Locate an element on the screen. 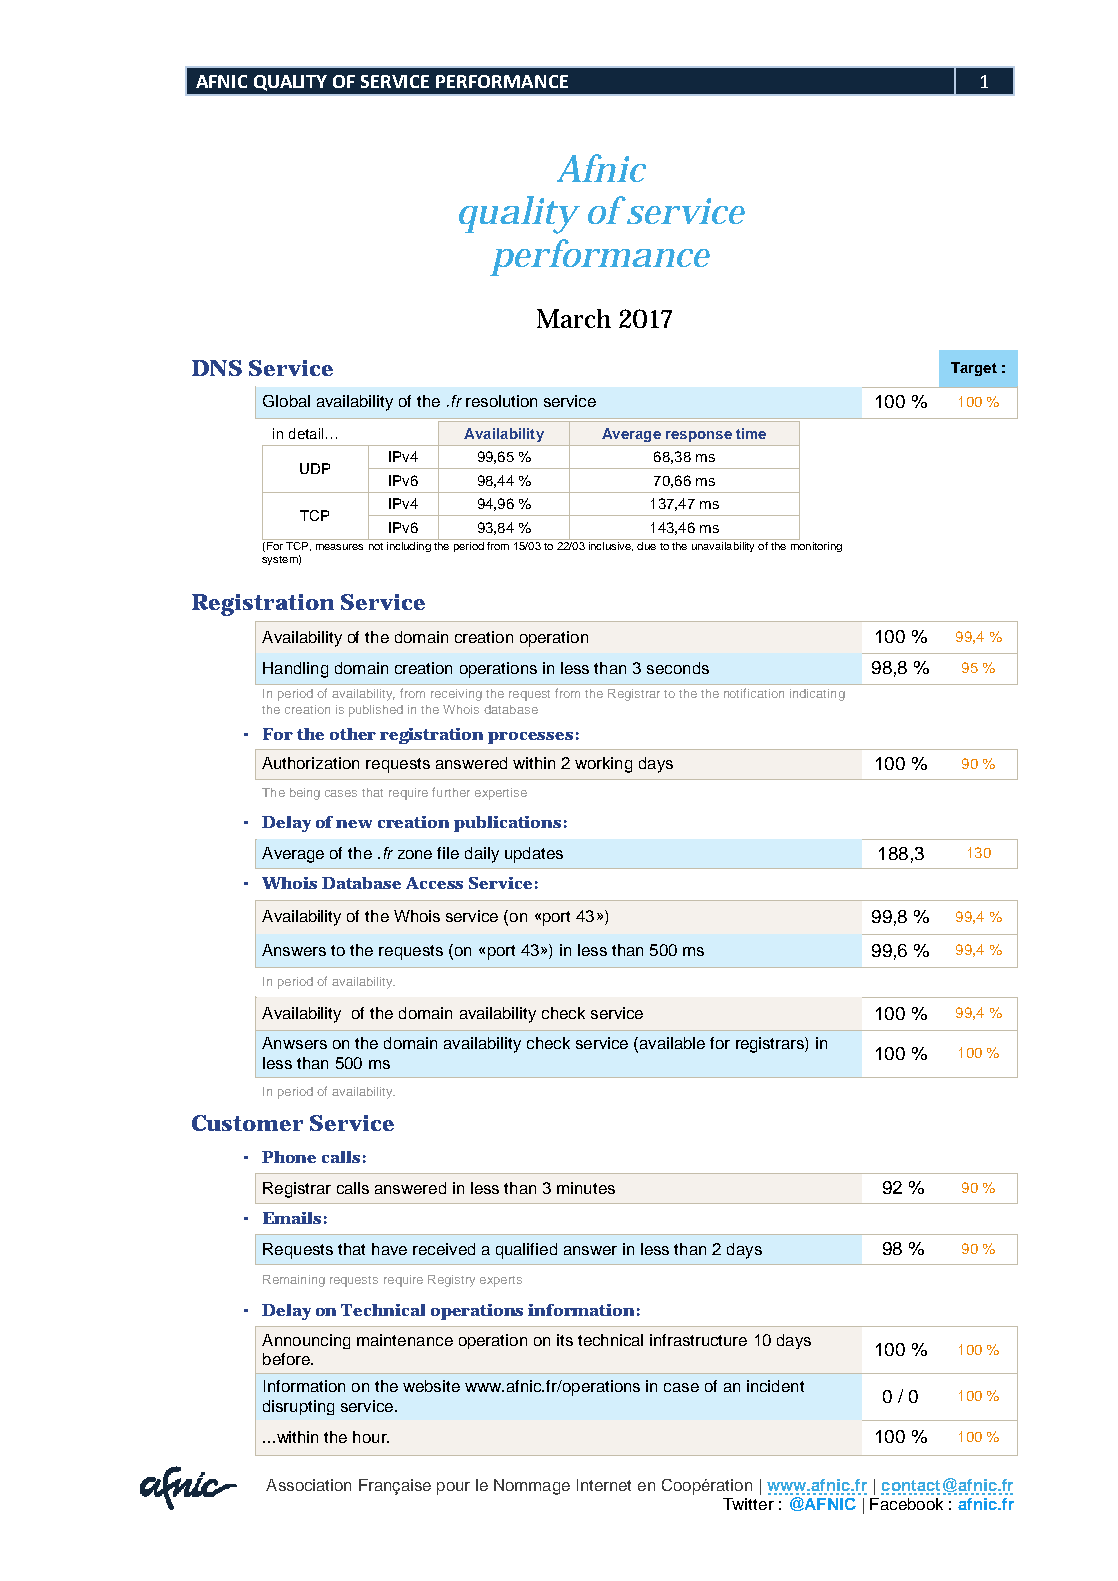 The height and width of the screenshot is (1581, 1118). Target is located at coordinates (974, 369).
